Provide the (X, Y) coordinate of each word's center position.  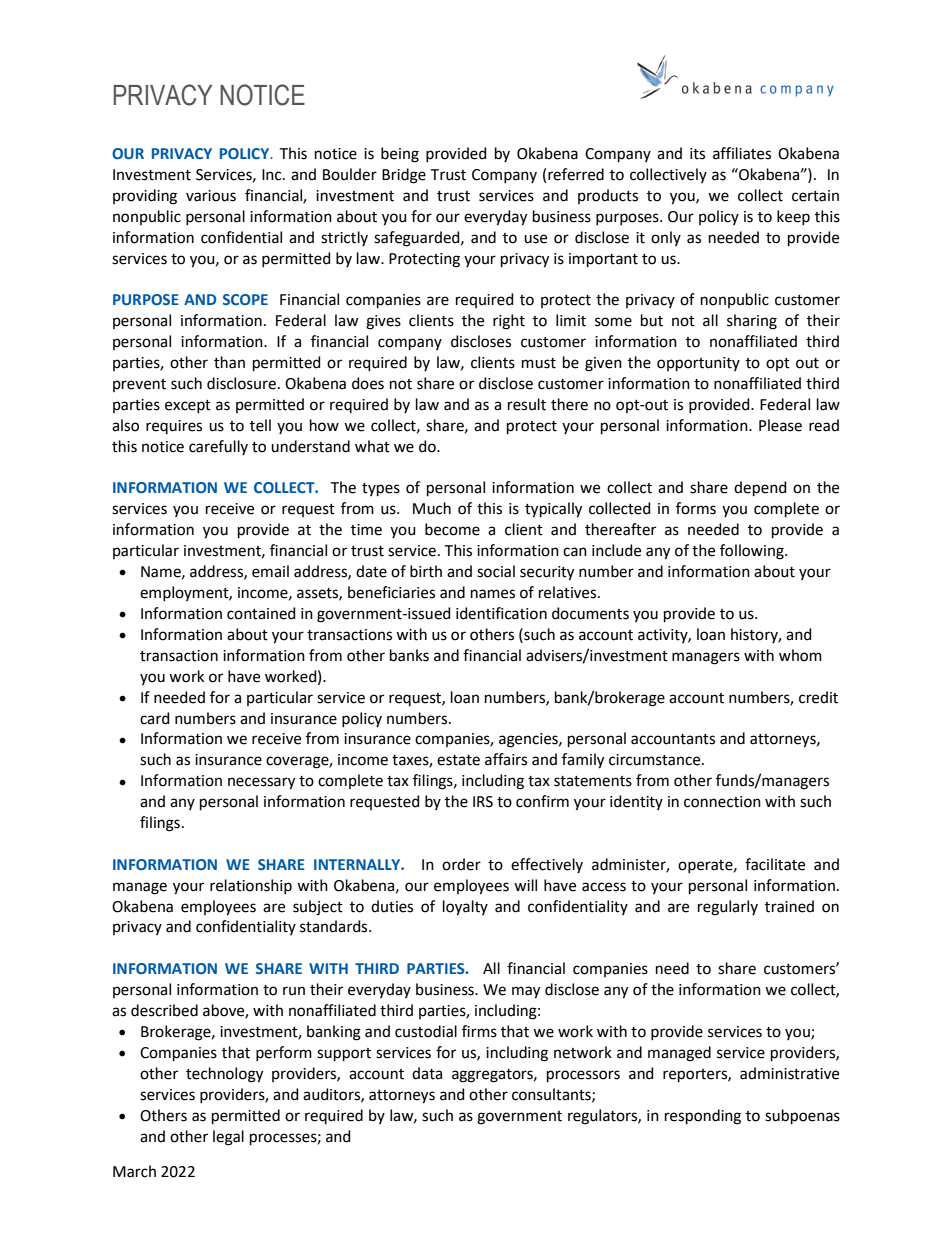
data (427, 1073)
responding (703, 1117)
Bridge (404, 176)
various (211, 196)
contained (261, 613)
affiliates (742, 153)
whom (800, 655)
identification (501, 613)
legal (228, 1138)
